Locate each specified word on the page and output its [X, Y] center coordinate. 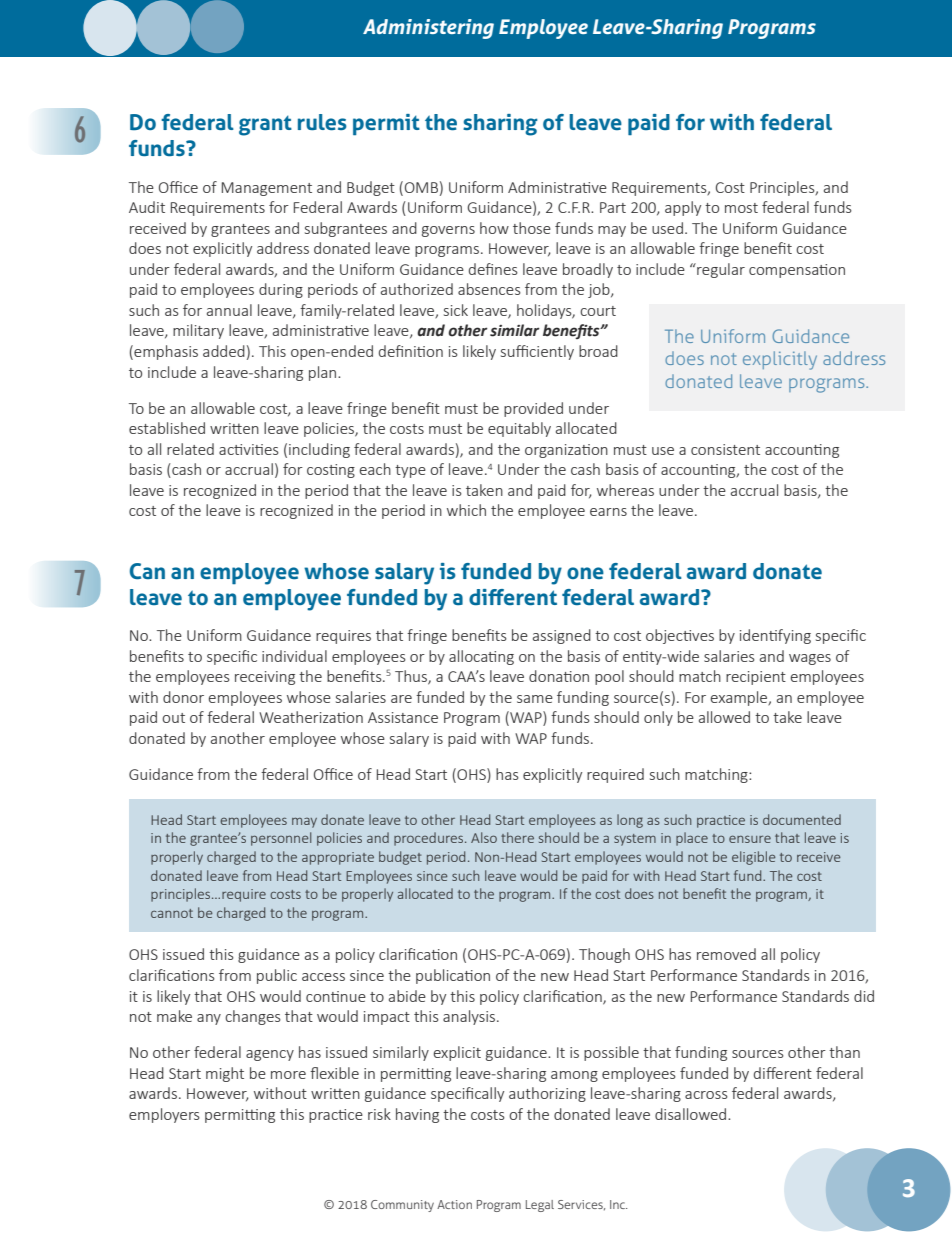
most [741, 208]
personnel [281, 839]
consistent [725, 449]
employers [164, 1115]
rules [322, 122]
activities [249, 449]
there [517, 837]
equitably [519, 429]
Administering [428, 29]
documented [802, 819]
